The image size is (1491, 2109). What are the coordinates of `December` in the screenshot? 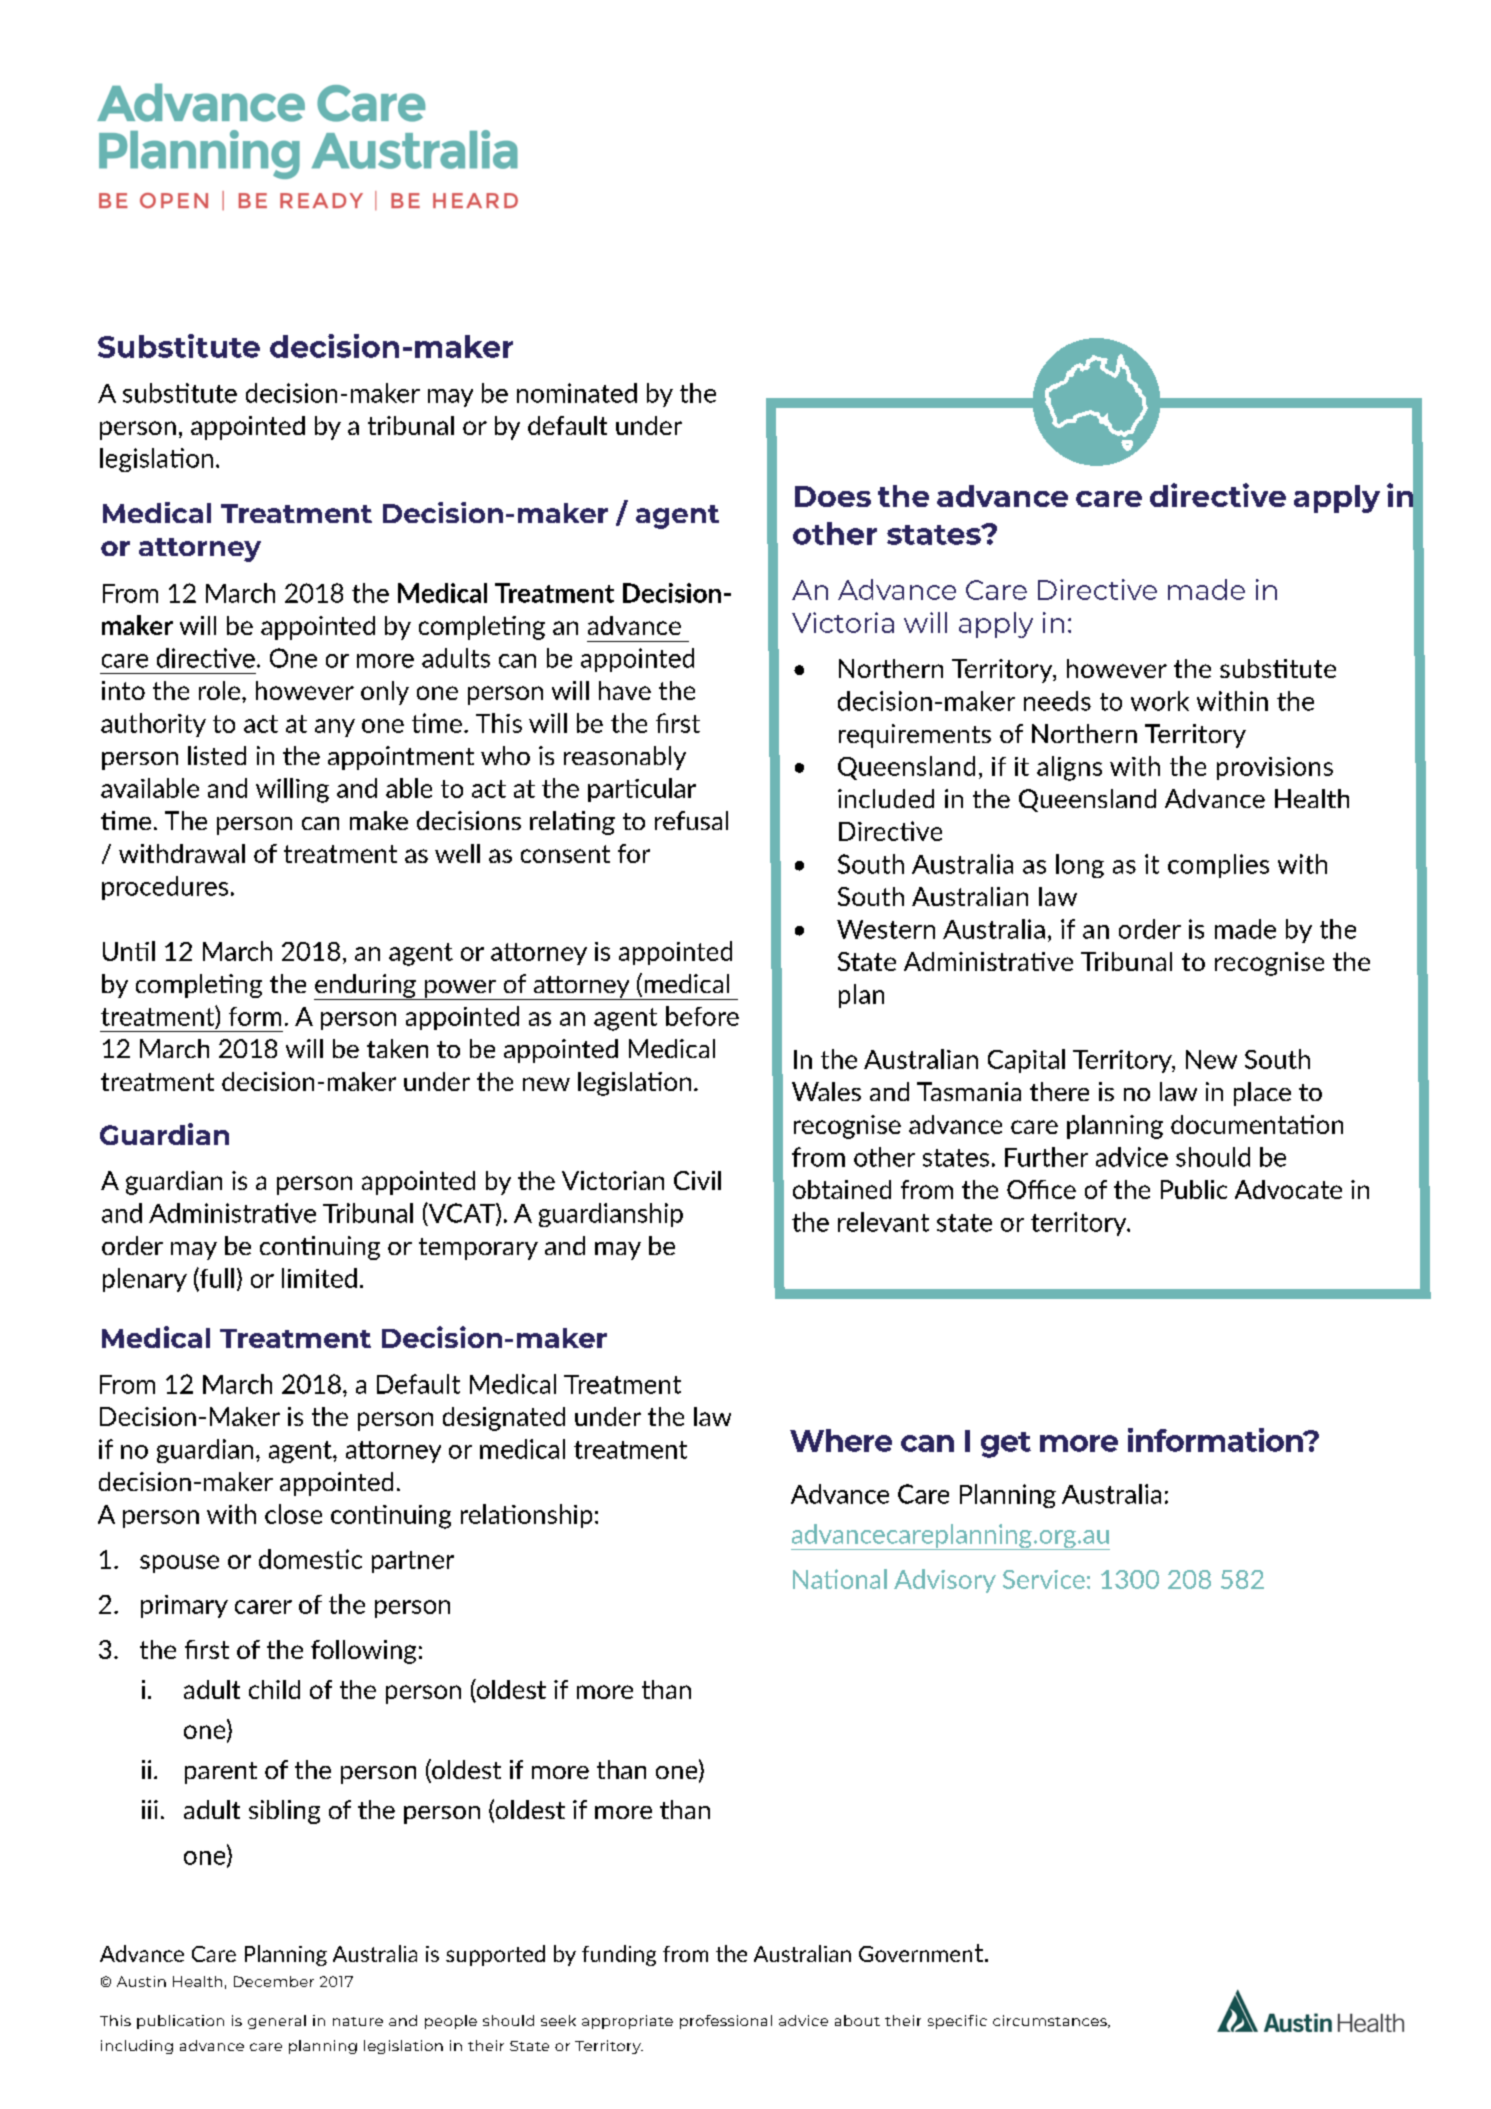 It's located at (274, 1981).
